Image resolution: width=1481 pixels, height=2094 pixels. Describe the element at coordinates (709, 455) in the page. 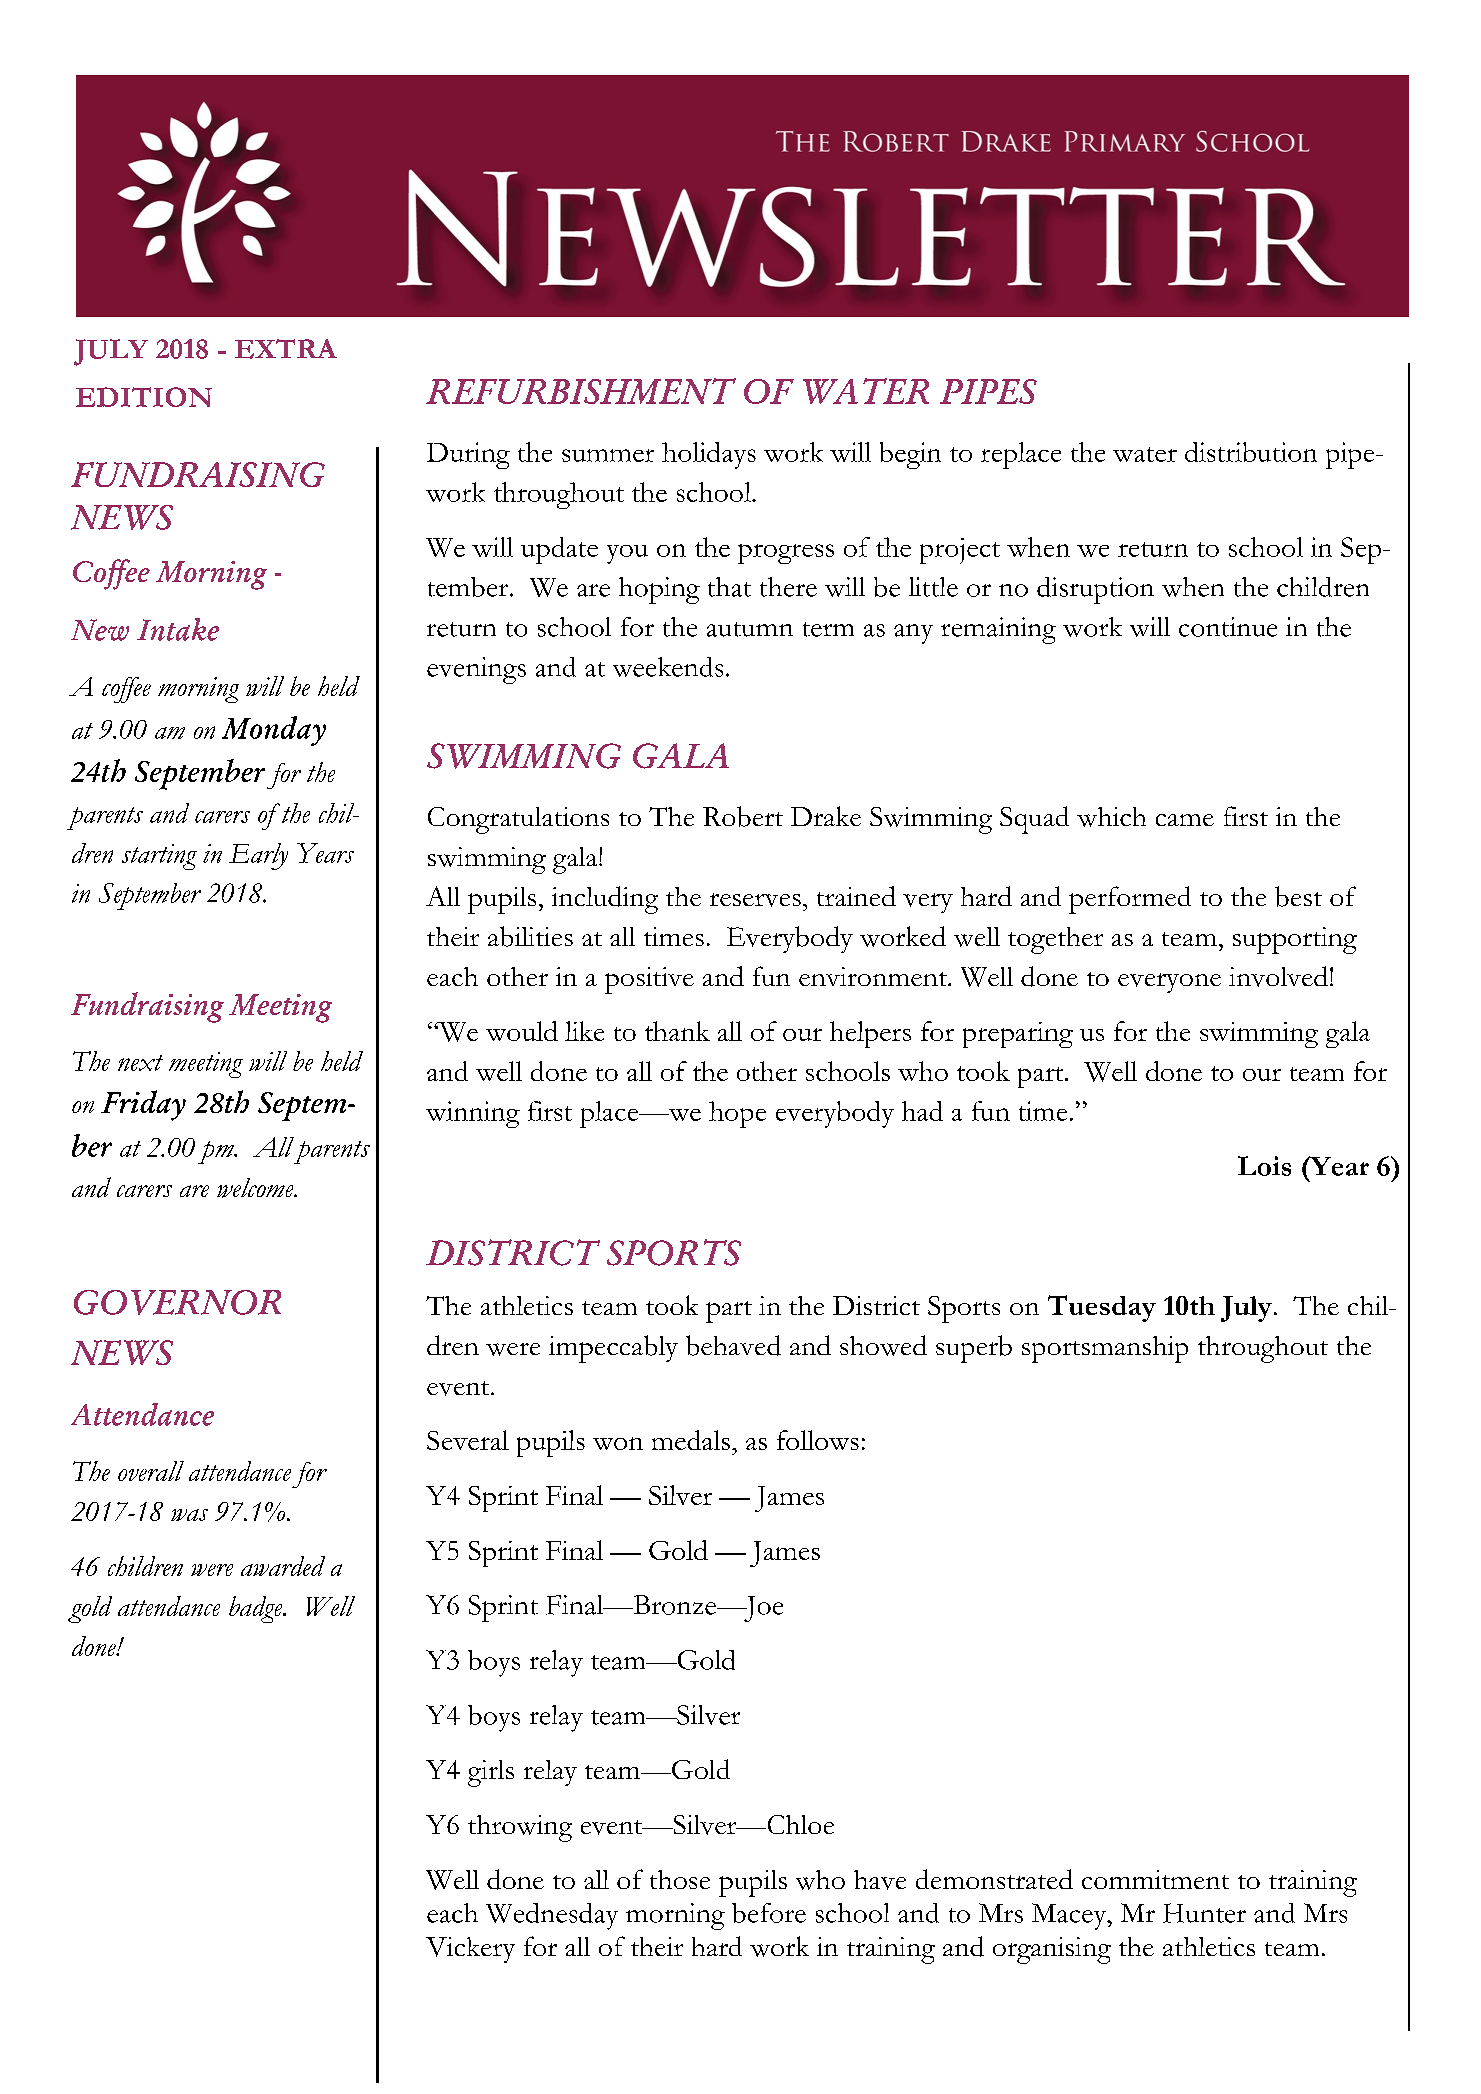

I see `holidays` at that location.
